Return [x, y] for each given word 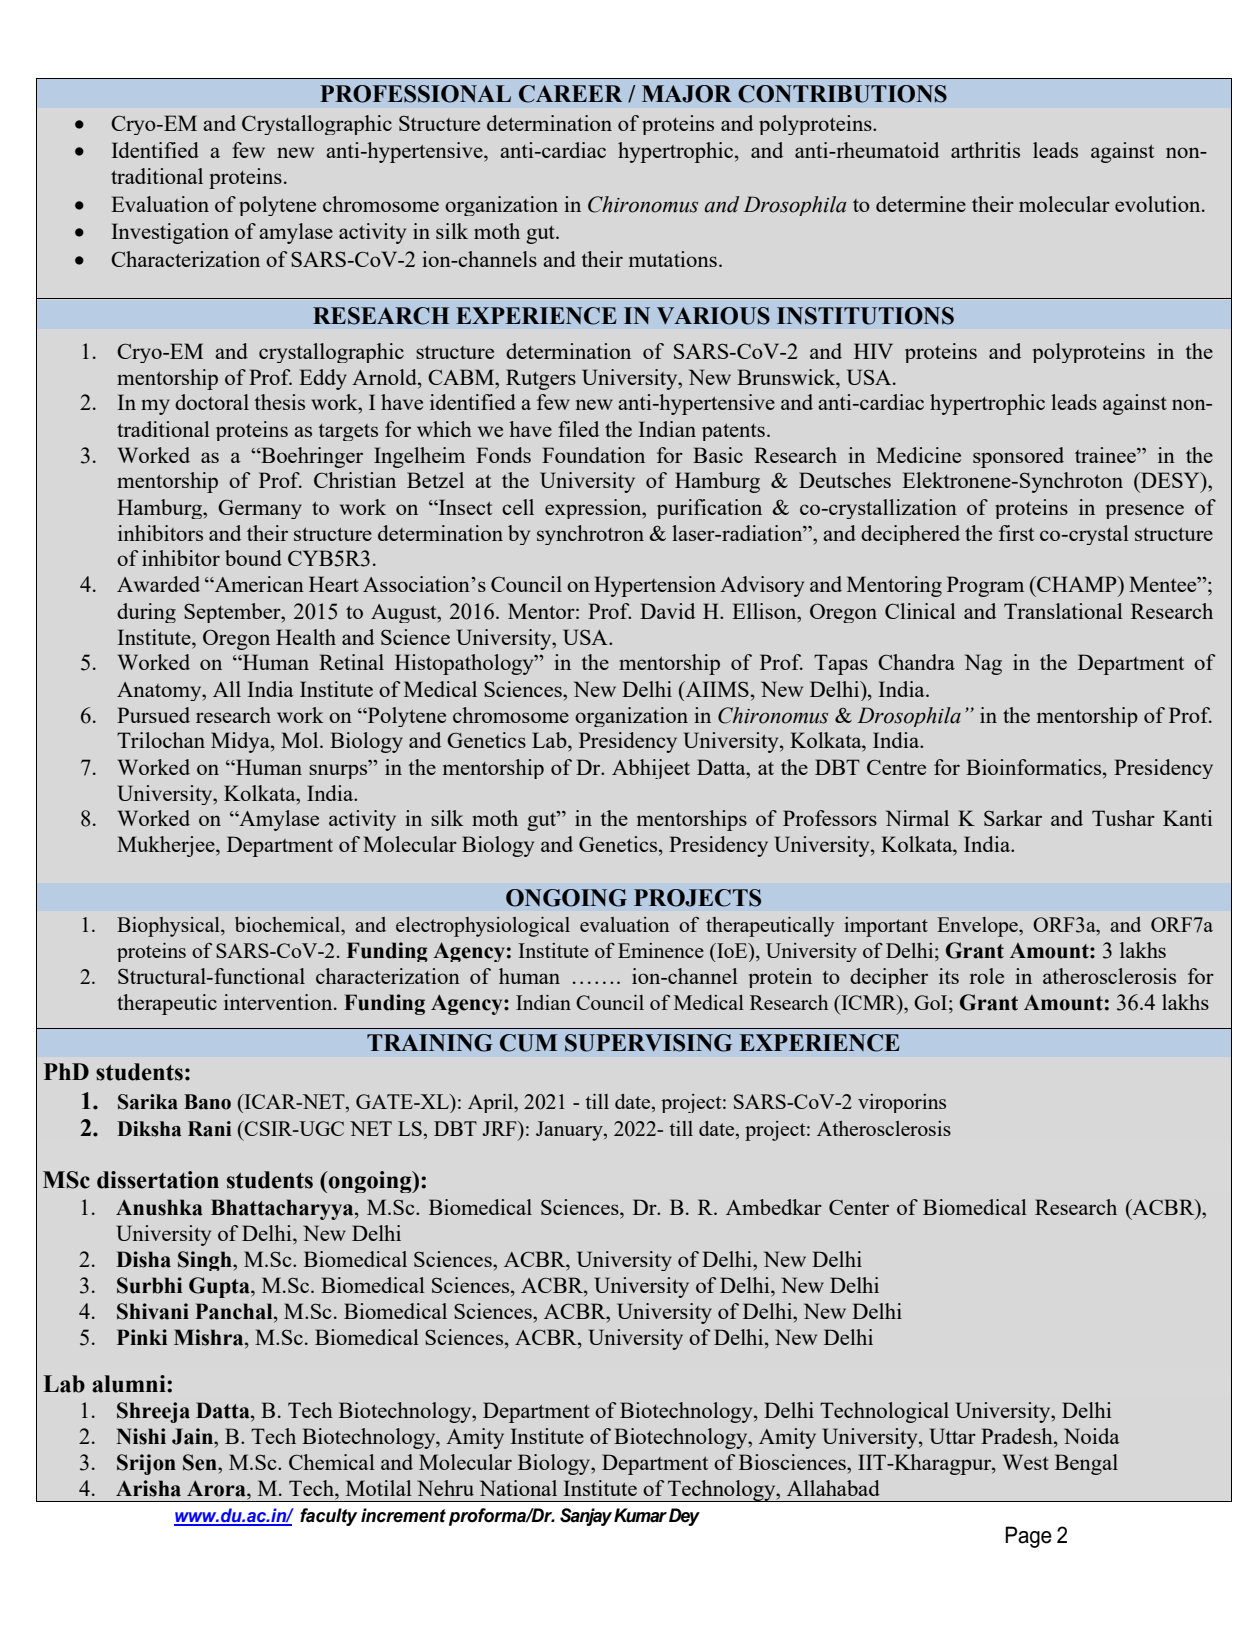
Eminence [661, 950]
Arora [217, 1488]
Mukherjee [167, 846]
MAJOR [687, 94]
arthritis [985, 150]
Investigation [170, 233]
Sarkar [1013, 818]
